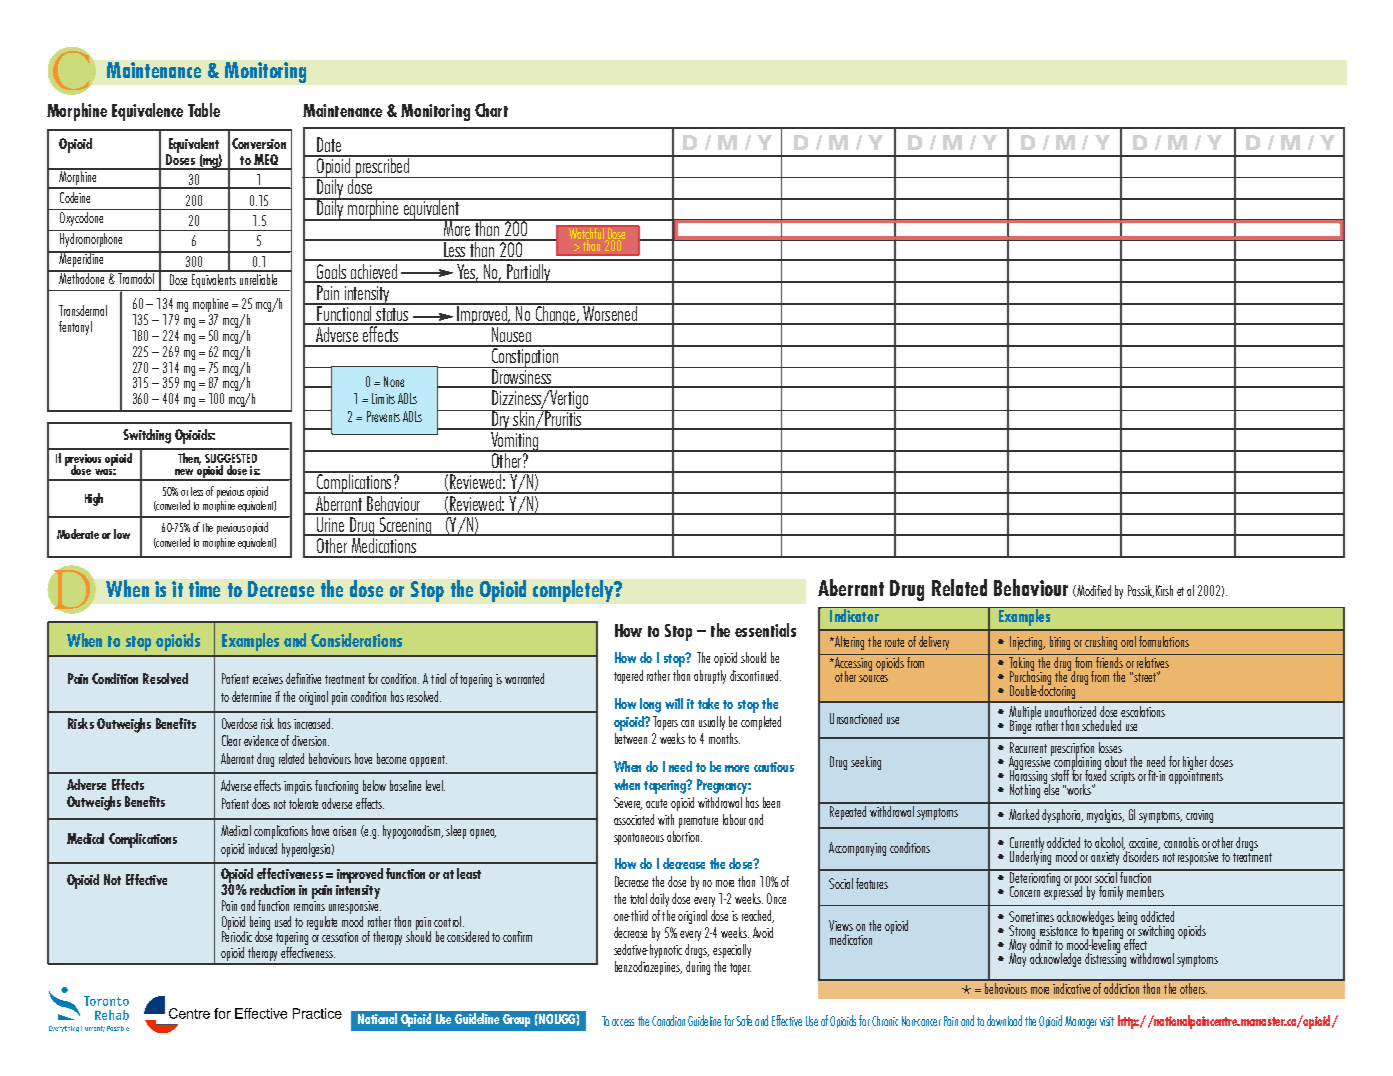 This image has height=1076, width=1393. I want to click on fentanyl, so click(75, 328).
